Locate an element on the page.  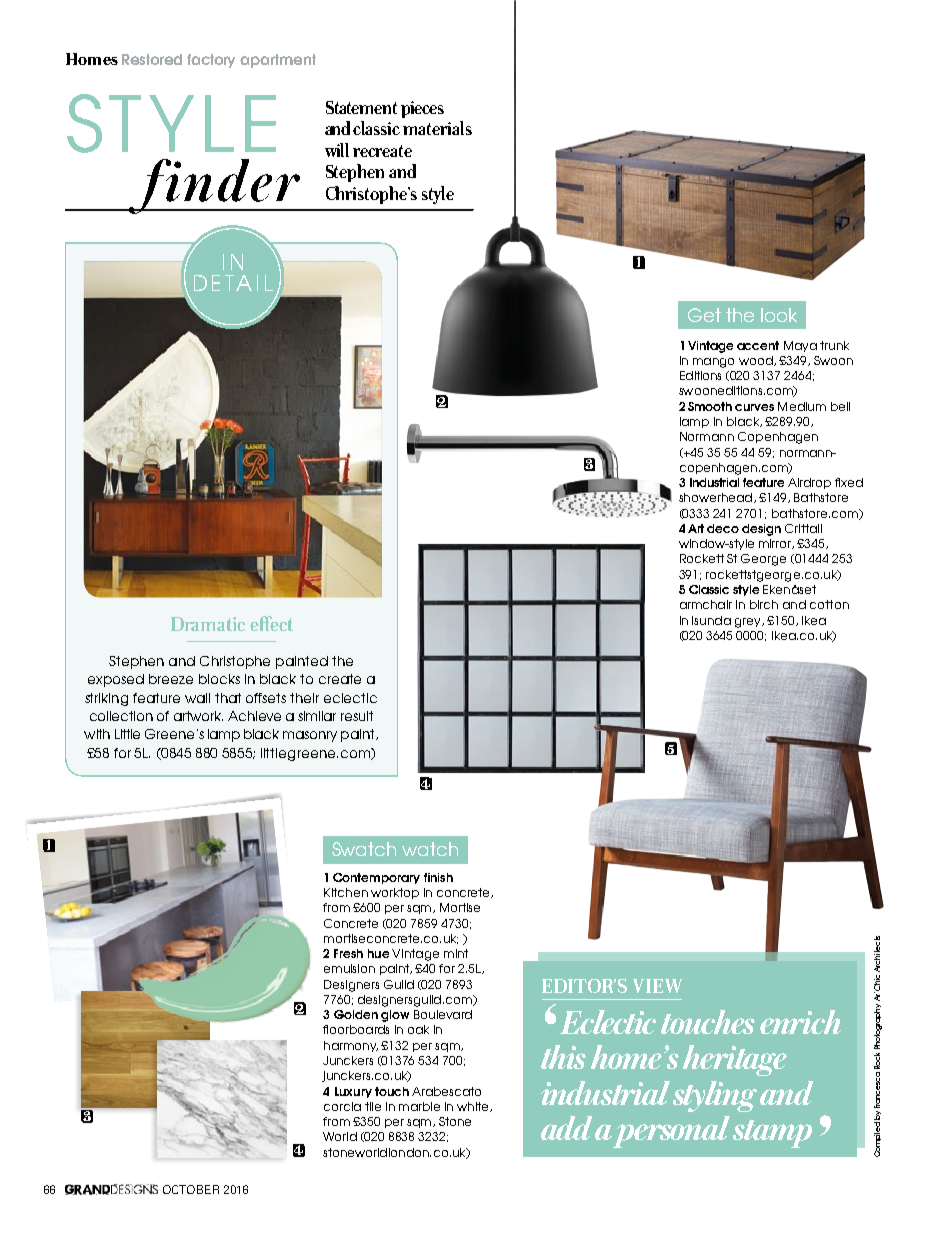
finish is located at coordinates (438, 877).
